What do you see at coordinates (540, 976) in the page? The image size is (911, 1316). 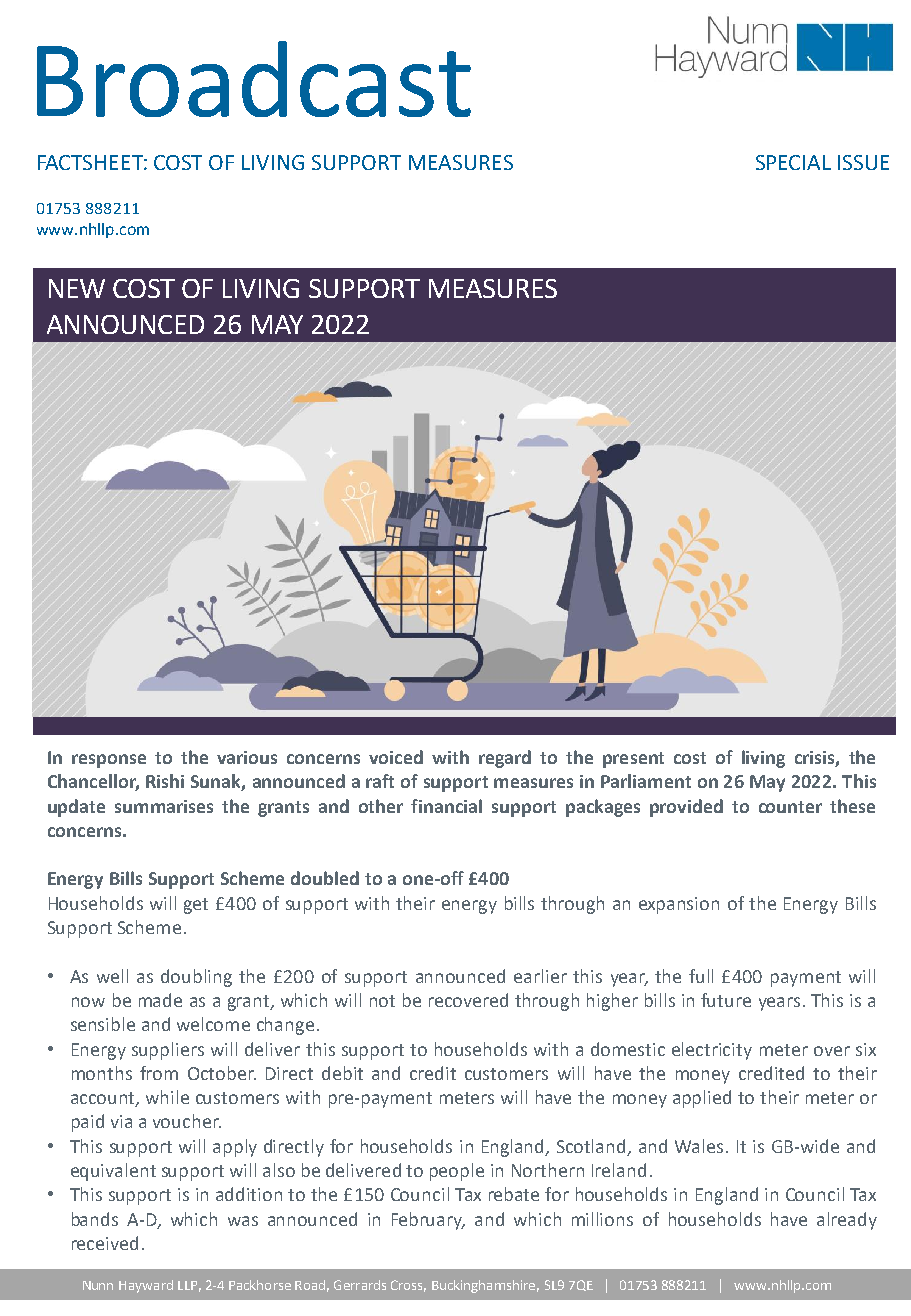 I see `earlier` at bounding box center [540, 976].
